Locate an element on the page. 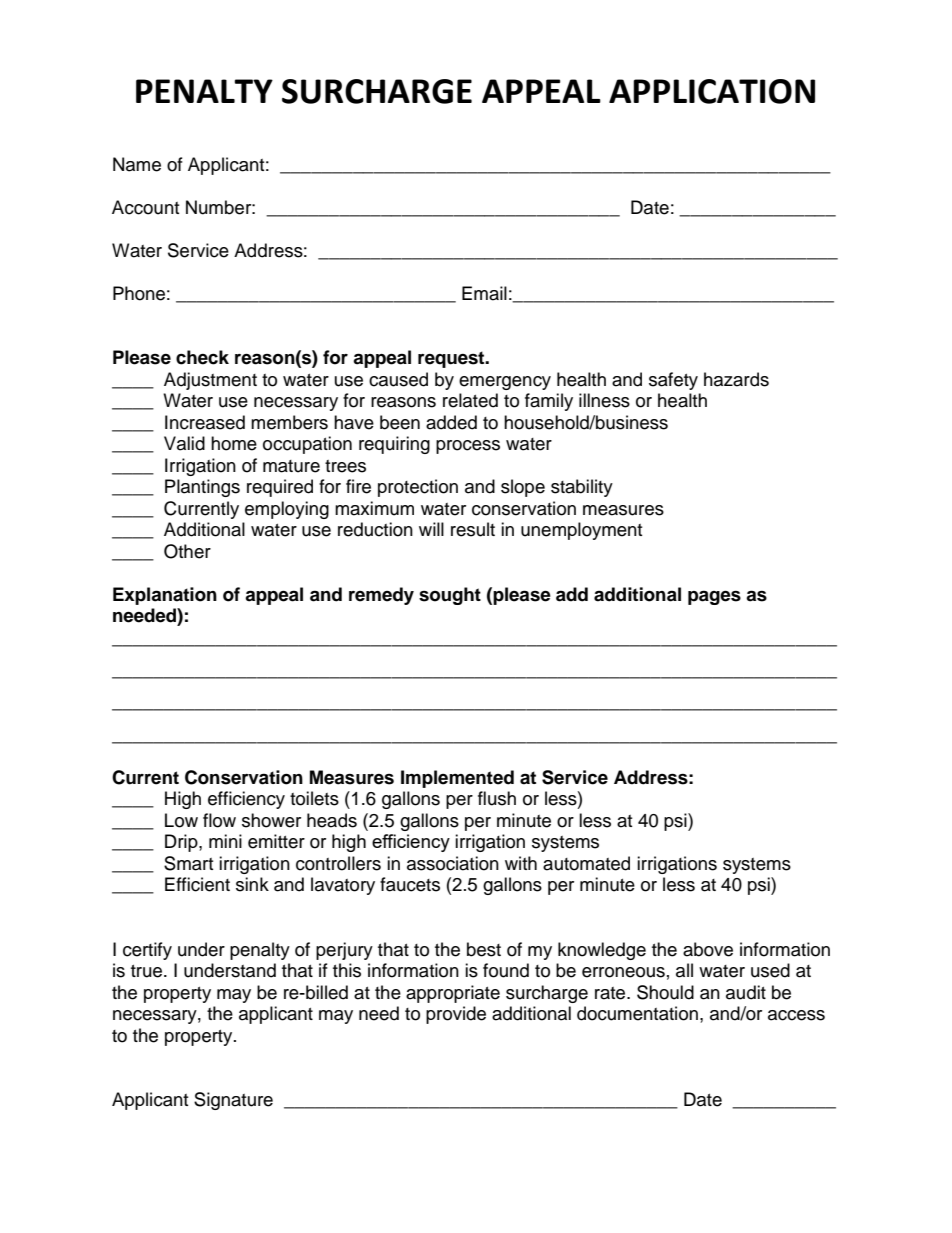  pages is located at coordinates (714, 597).
